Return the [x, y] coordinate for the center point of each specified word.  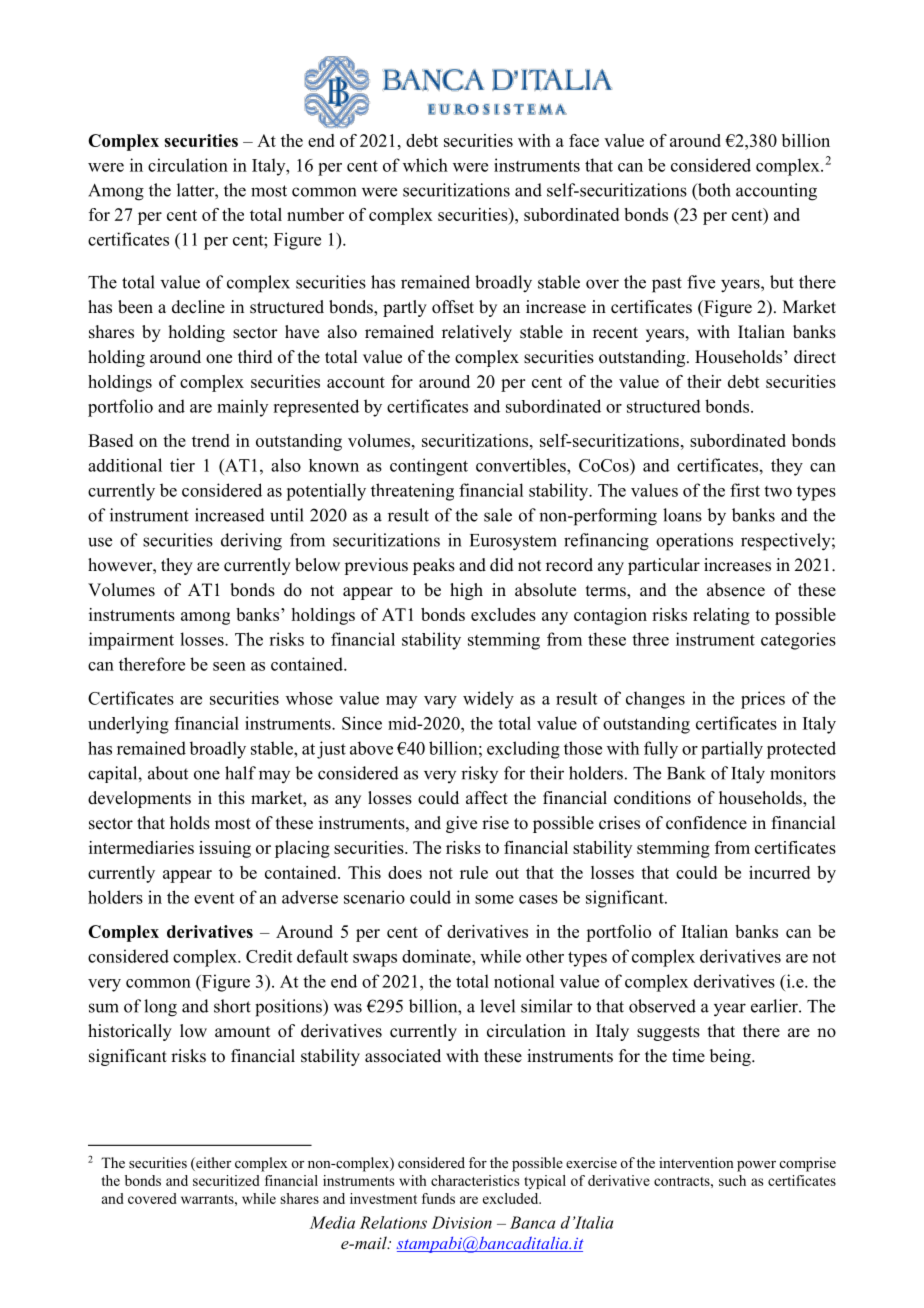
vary [440, 702]
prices [763, 700]
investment [383, 1198]
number [315, 214]
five [701, 282]
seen [229, 666]
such [732, 1180]
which [425, 165]
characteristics [475, 1180]
